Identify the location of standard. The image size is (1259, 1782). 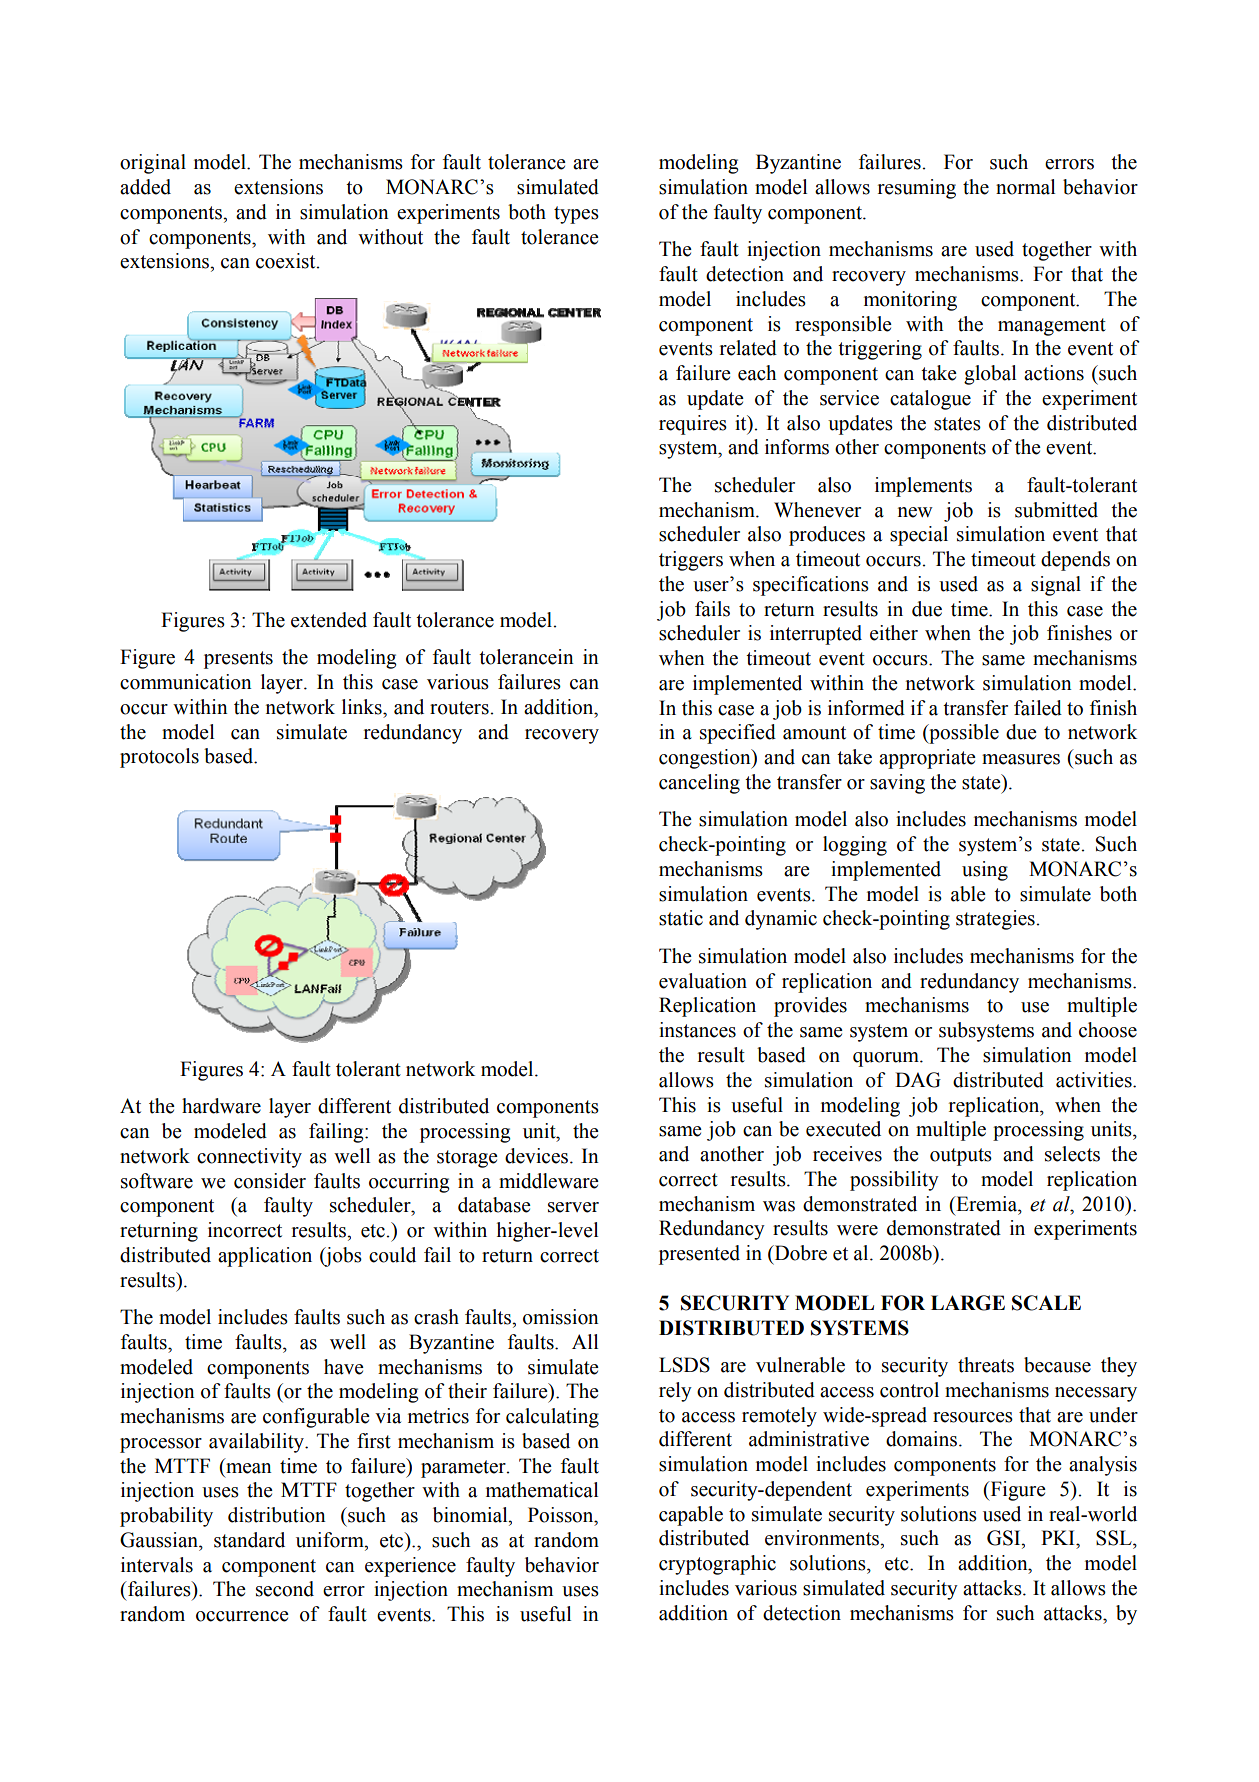
(249, 1540).
